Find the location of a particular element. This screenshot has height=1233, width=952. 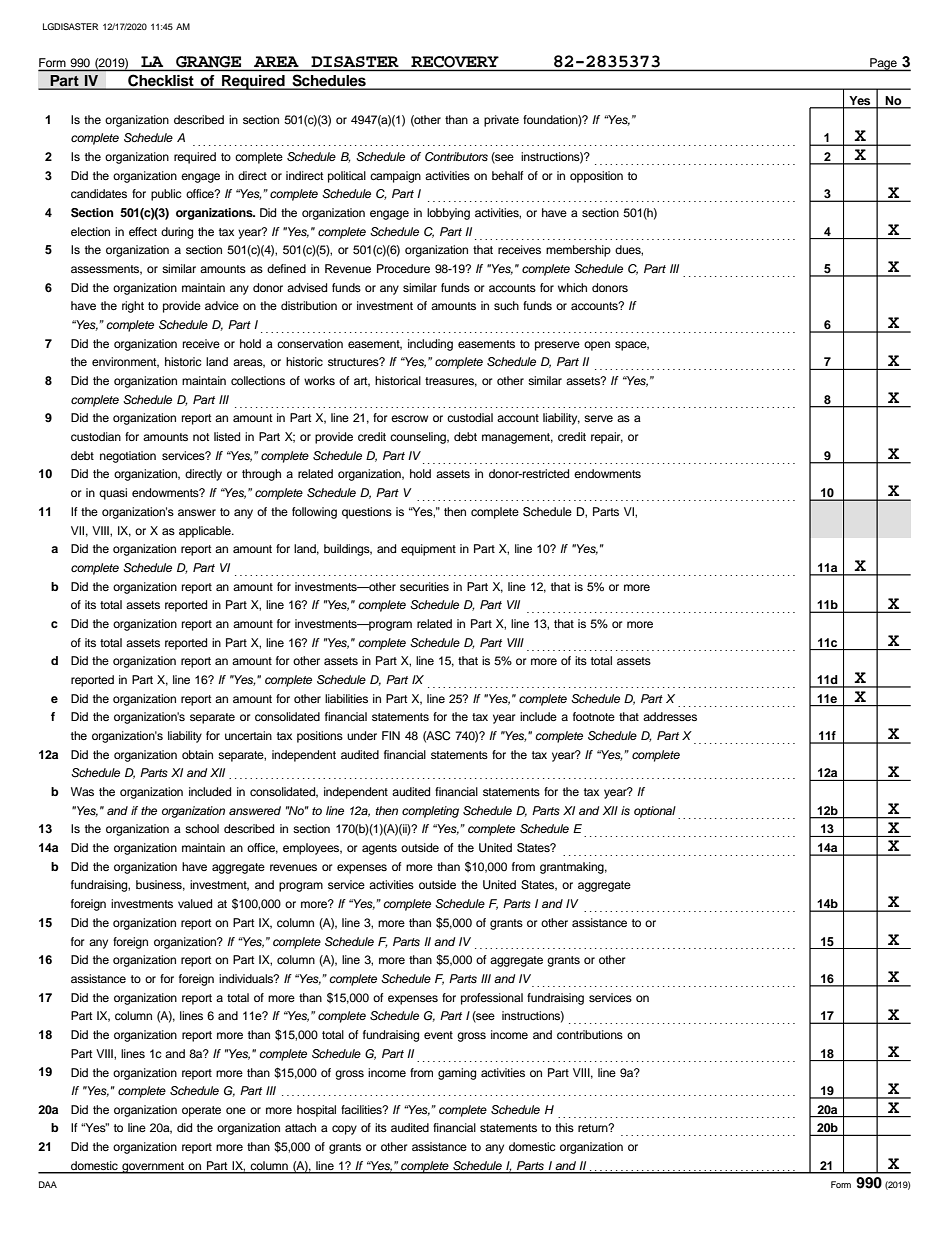

government is located at coordinates (153, 1168).
